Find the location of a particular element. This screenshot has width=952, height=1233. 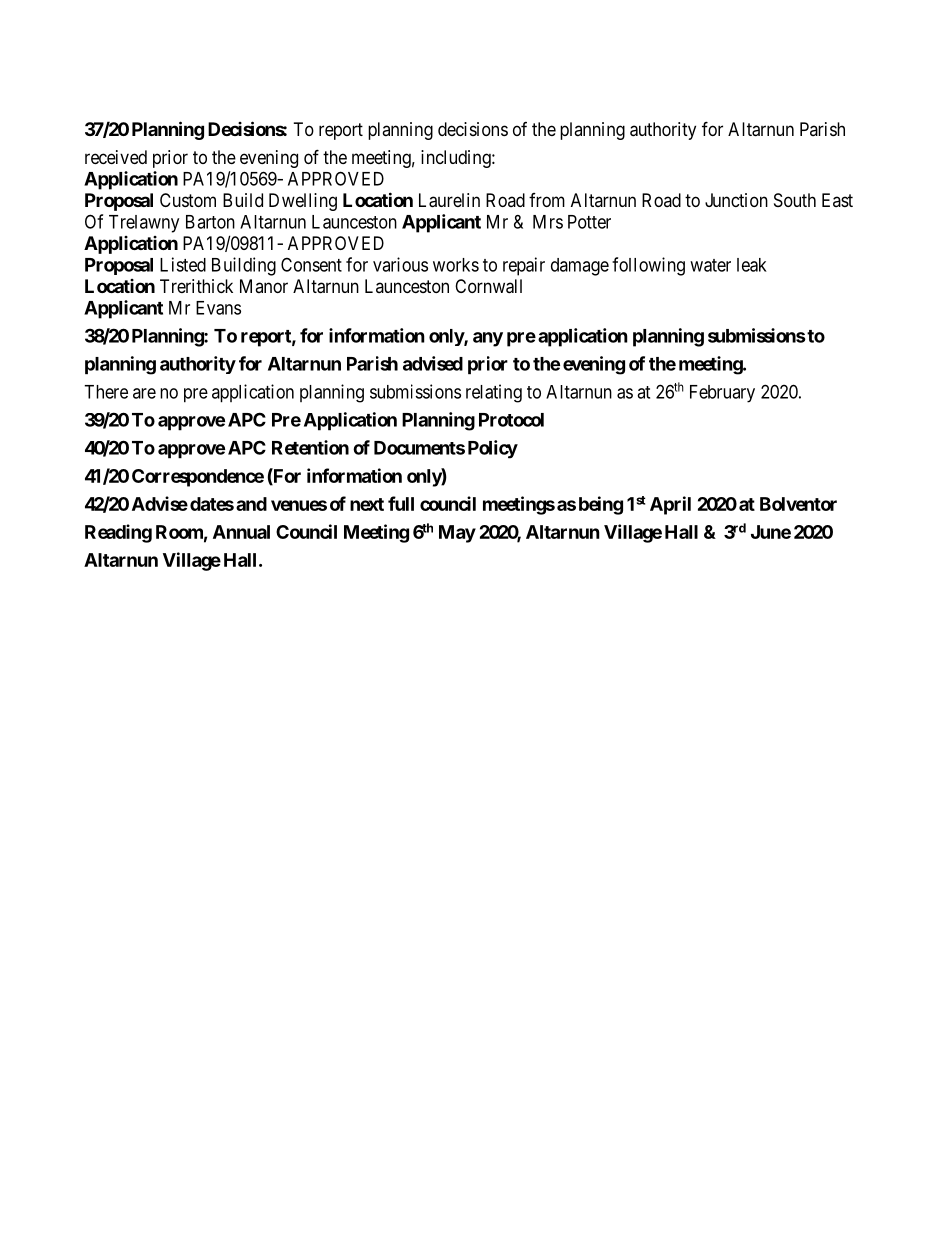

leak is located at coordinates (752, 265).
